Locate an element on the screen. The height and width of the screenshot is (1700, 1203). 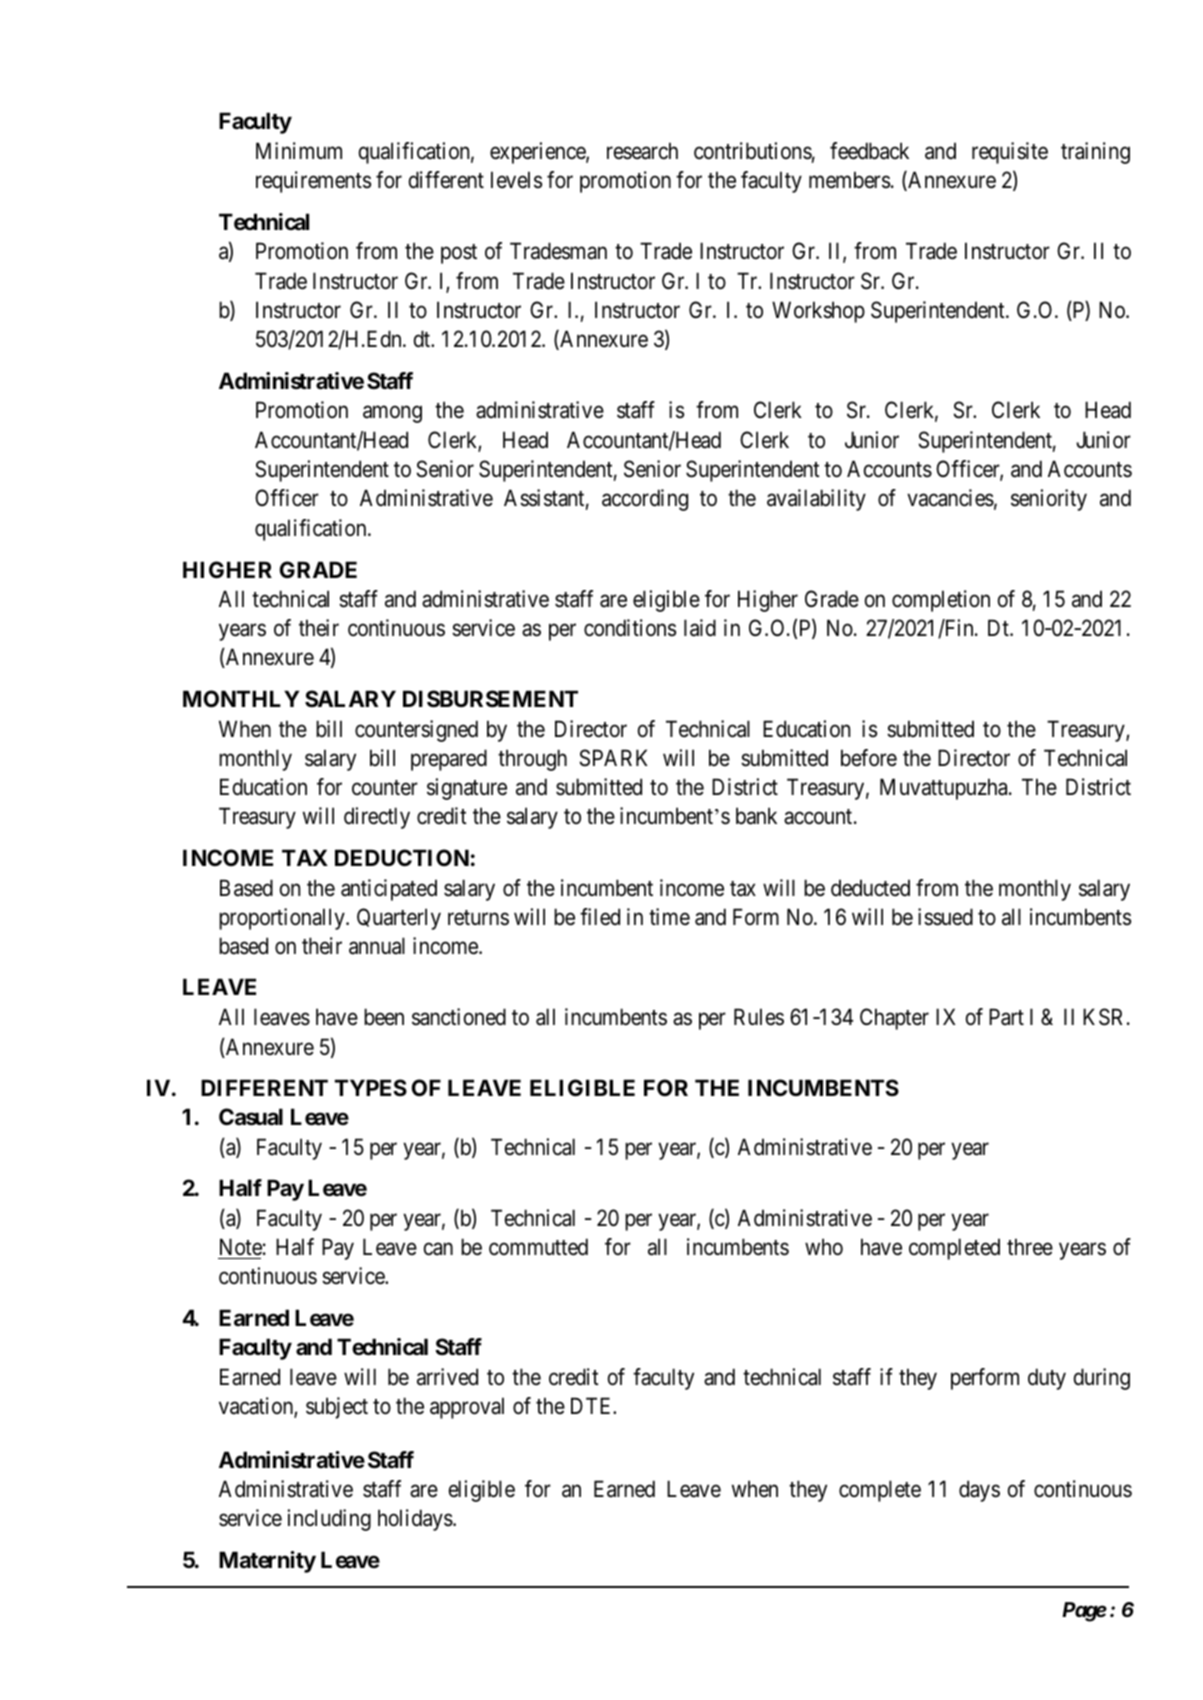
according is located at coordinates (645, 500).
